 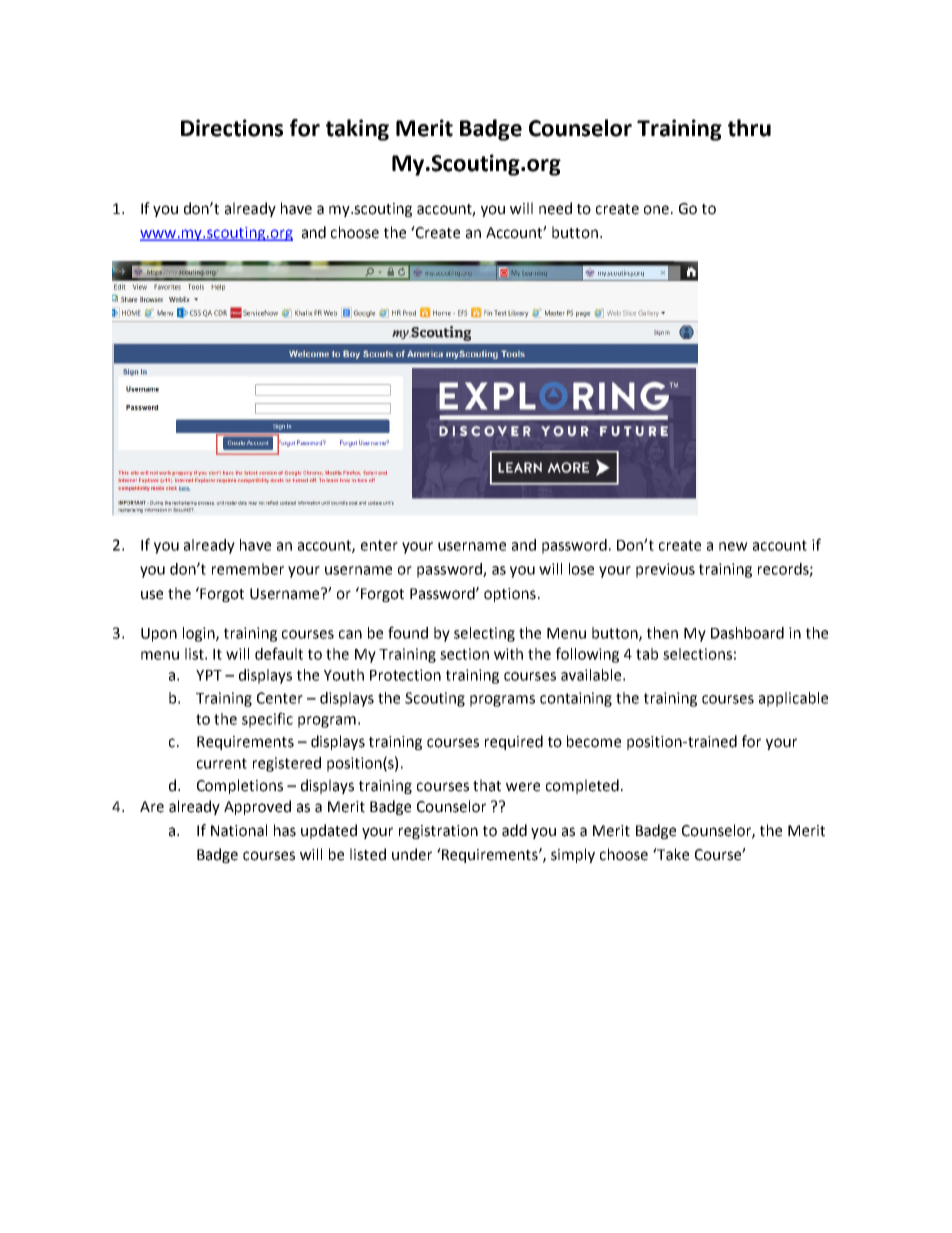 I want to click on new, so click(x=733, y=546).
